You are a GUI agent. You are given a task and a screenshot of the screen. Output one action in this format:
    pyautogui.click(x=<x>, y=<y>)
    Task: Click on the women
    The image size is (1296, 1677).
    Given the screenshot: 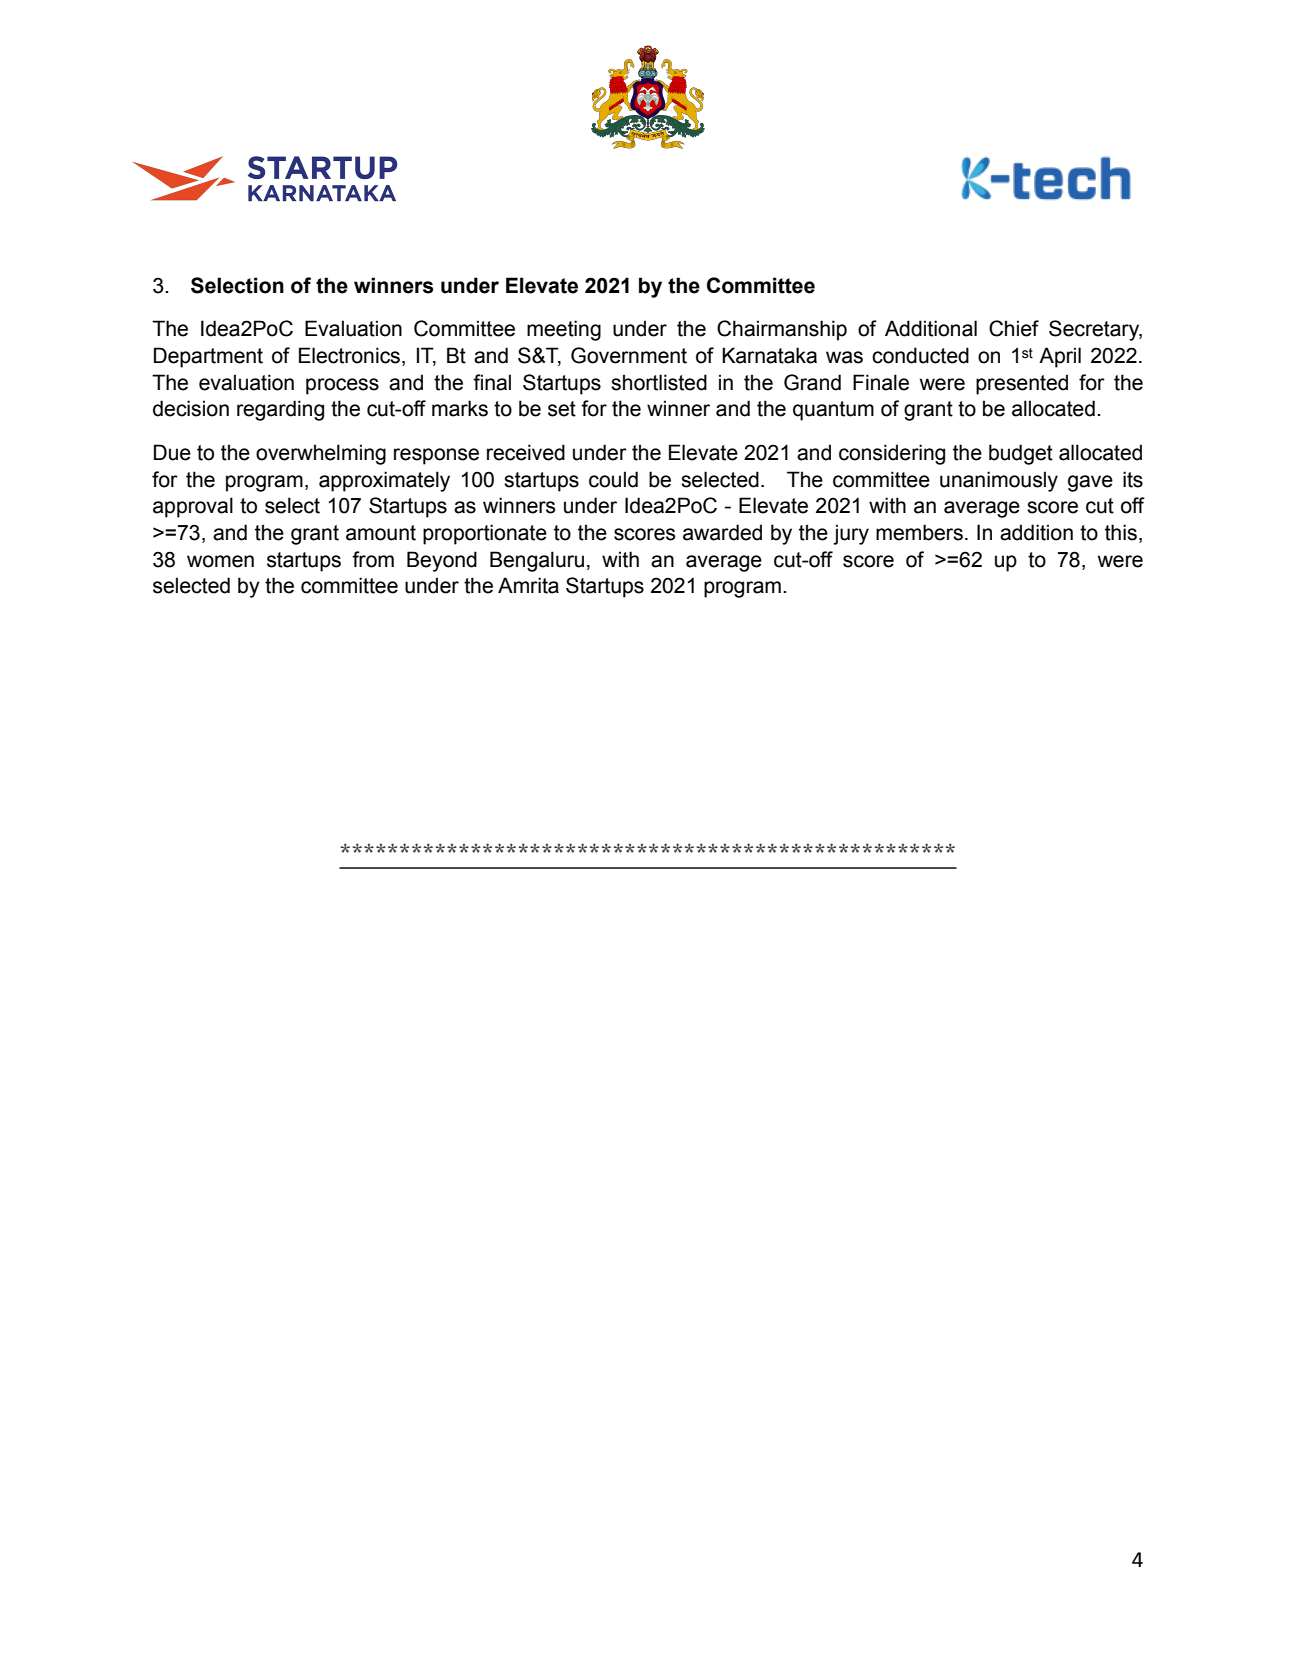 What is the action you would take?
    pyautogui.click(x=220, y=561)
